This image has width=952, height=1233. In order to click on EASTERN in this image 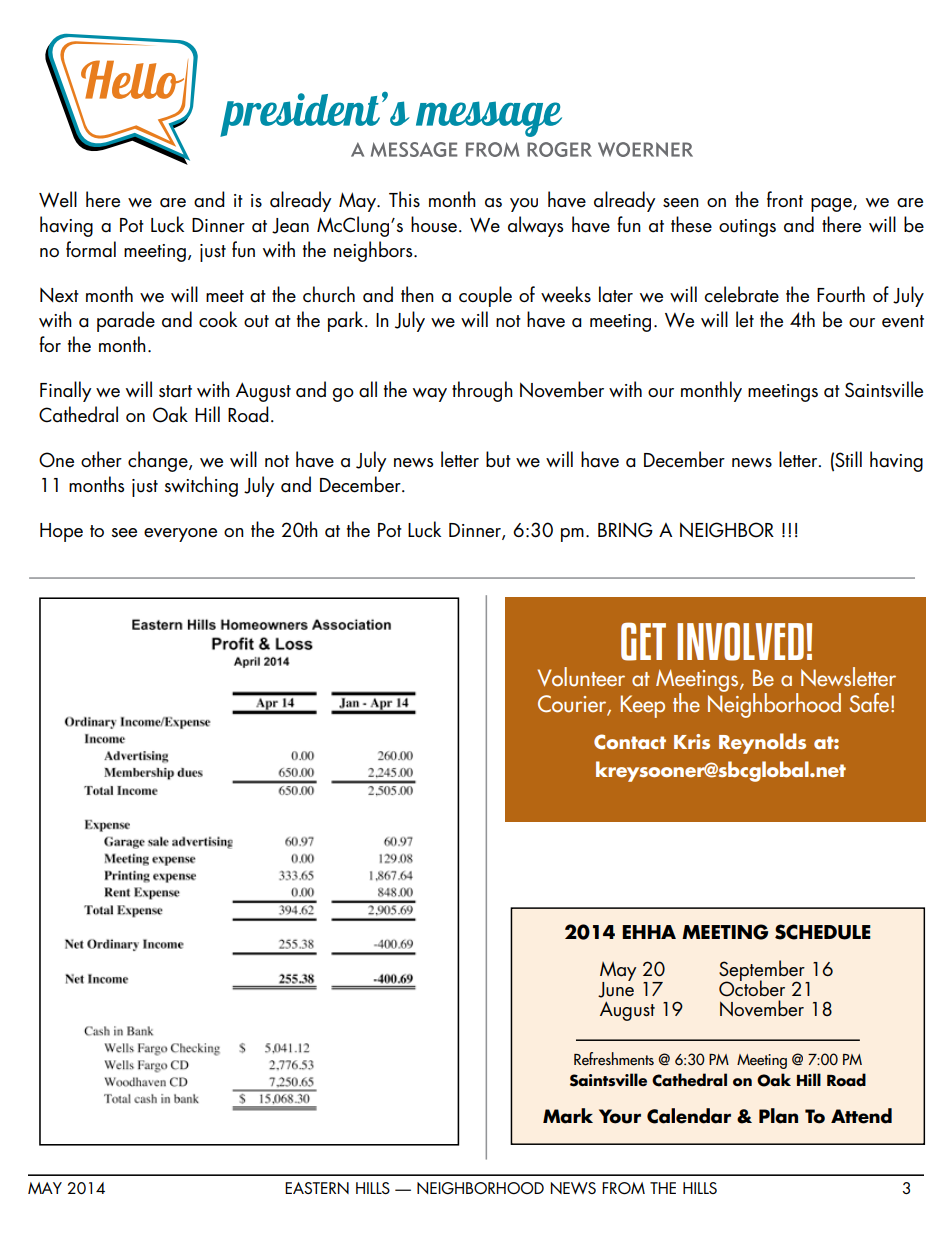, I will do `click(317, 1188)`.
